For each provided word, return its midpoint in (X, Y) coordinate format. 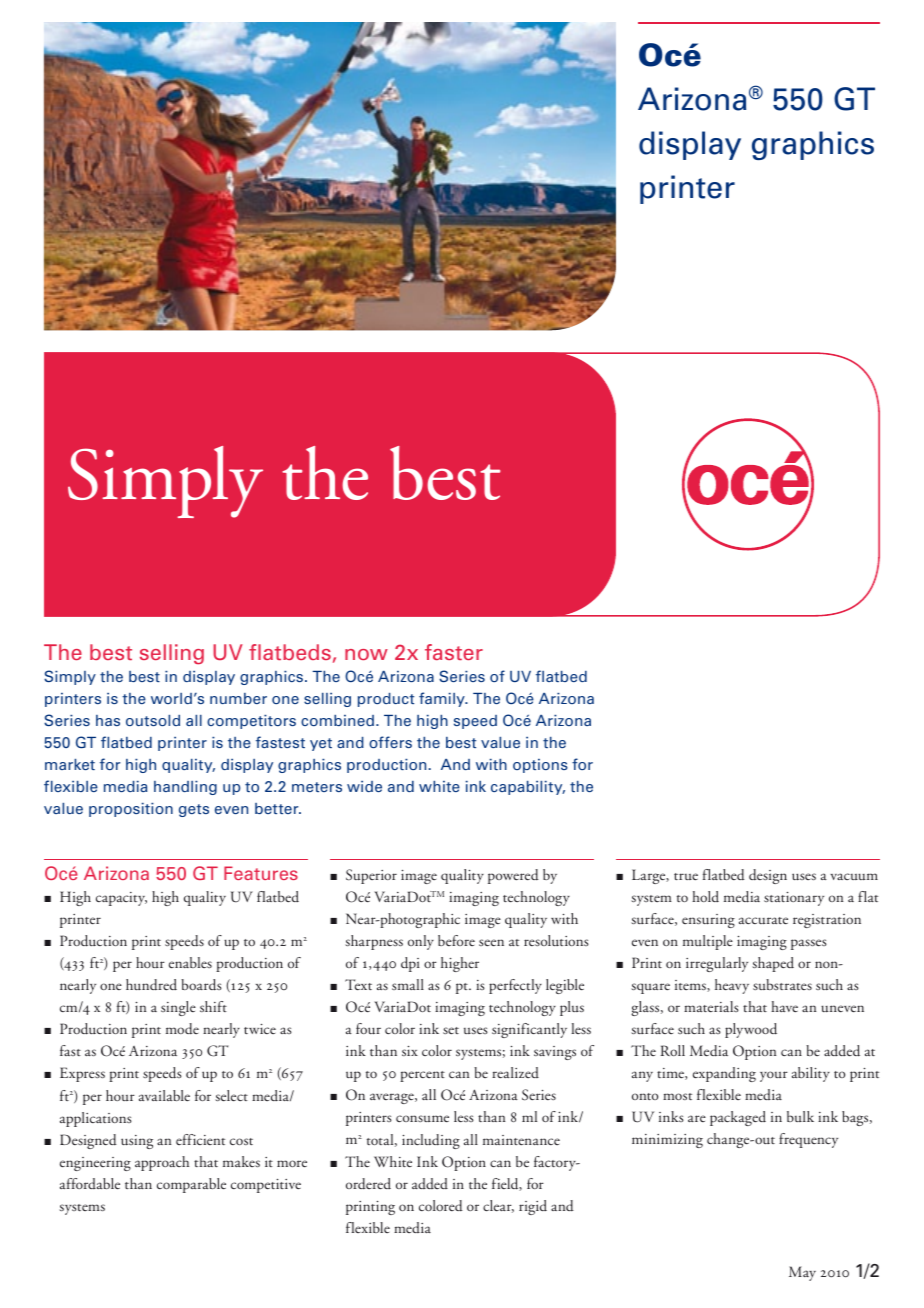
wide (364, 786)
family (443, 699)
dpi (410, 964)
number (238, 698)
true (686, 876)
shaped (773, 964)
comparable (191, 1185)
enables (190, 962)
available (164, 1095)
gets (194, 810)
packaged (738, 1118)
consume (422, 1118)
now (366, 654)
